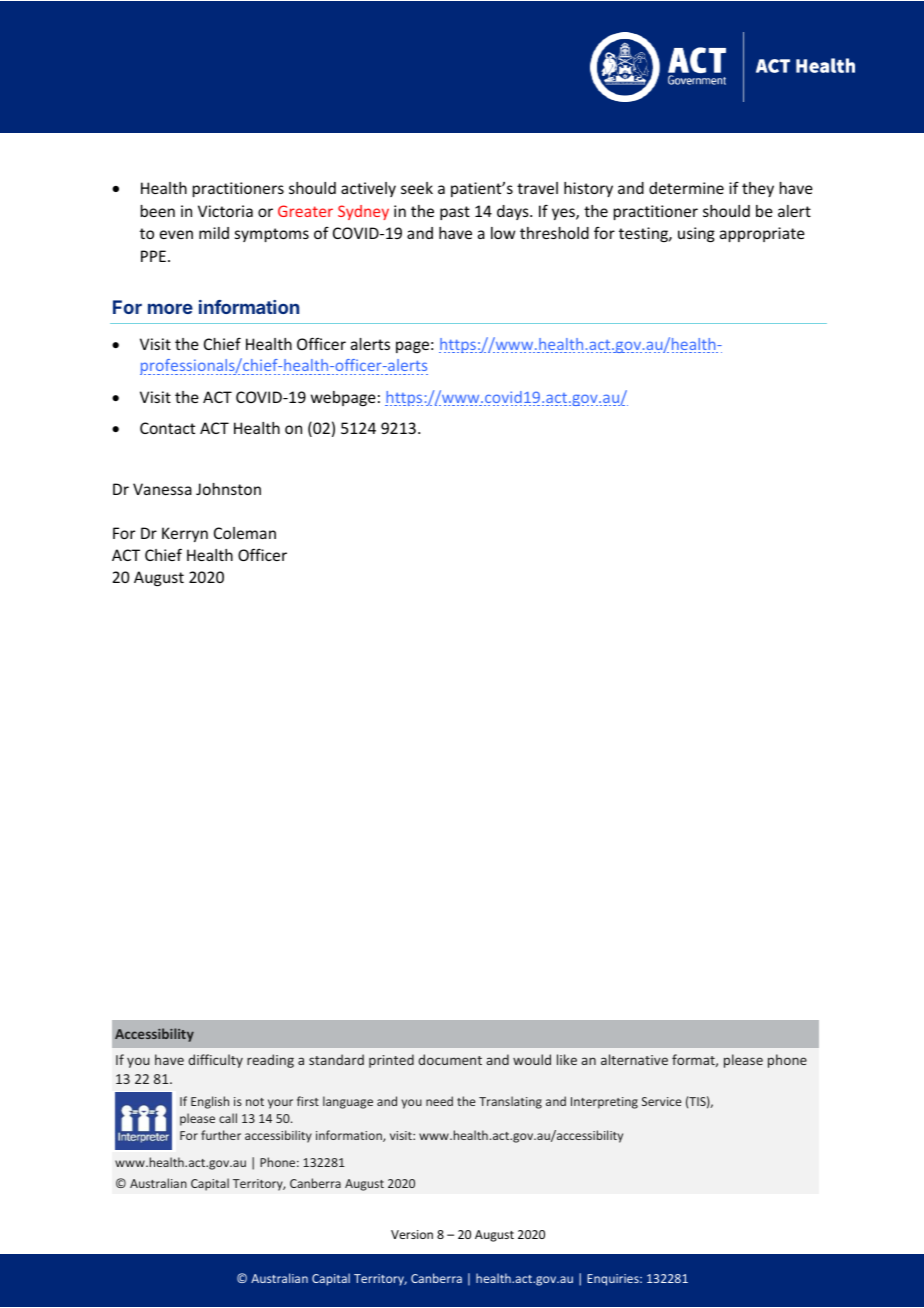  What do you see at coordinates (455, 213) in the document?
I see `past` at bounding box center [455, 213].
